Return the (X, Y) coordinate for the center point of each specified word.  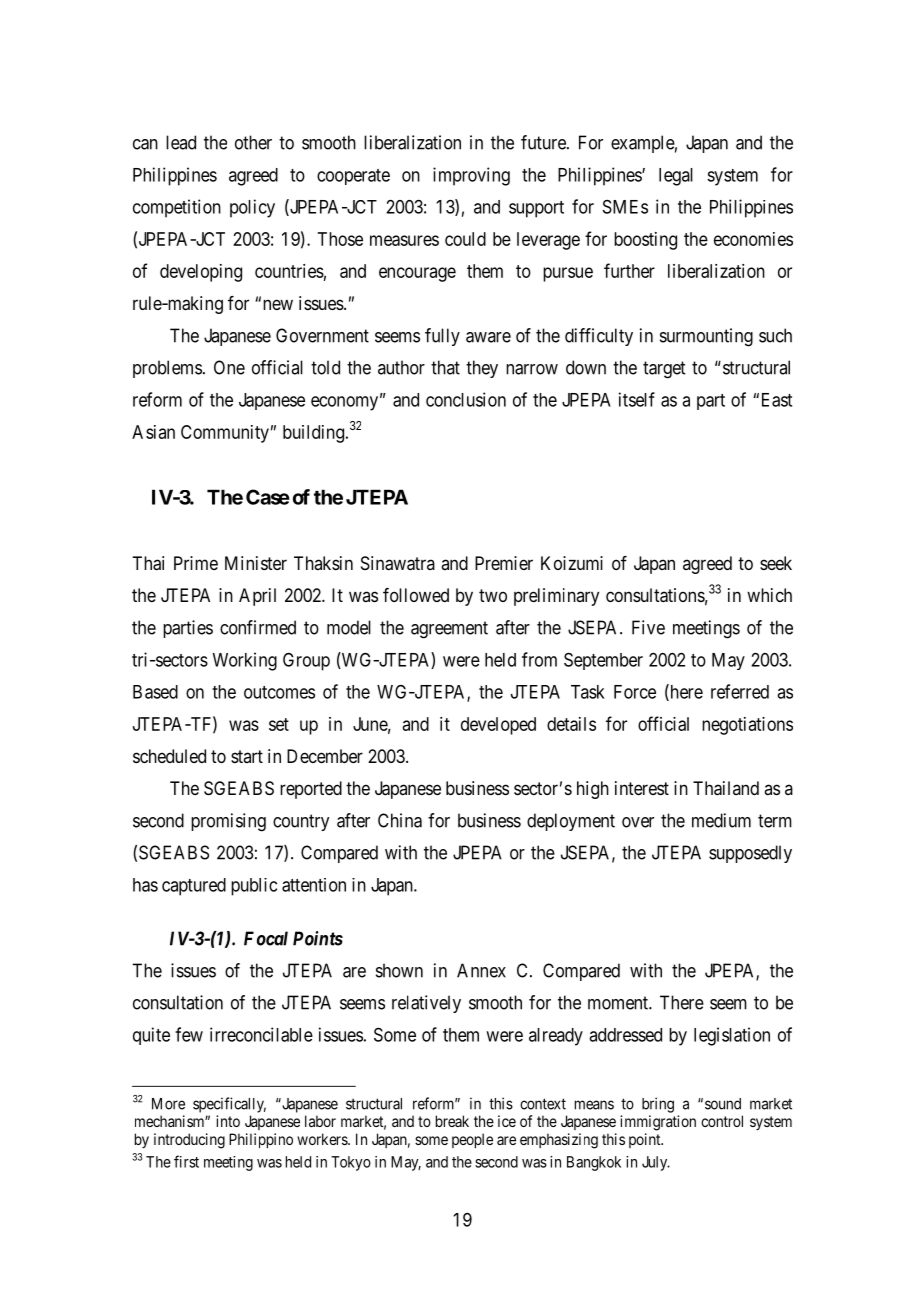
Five (648, 627)
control (722, 1121)
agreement (449, 630)
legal (676, 177)
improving (471, 176)
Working (244, 661)
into (228, 1121)
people (472, 1140)
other (253, 142)
